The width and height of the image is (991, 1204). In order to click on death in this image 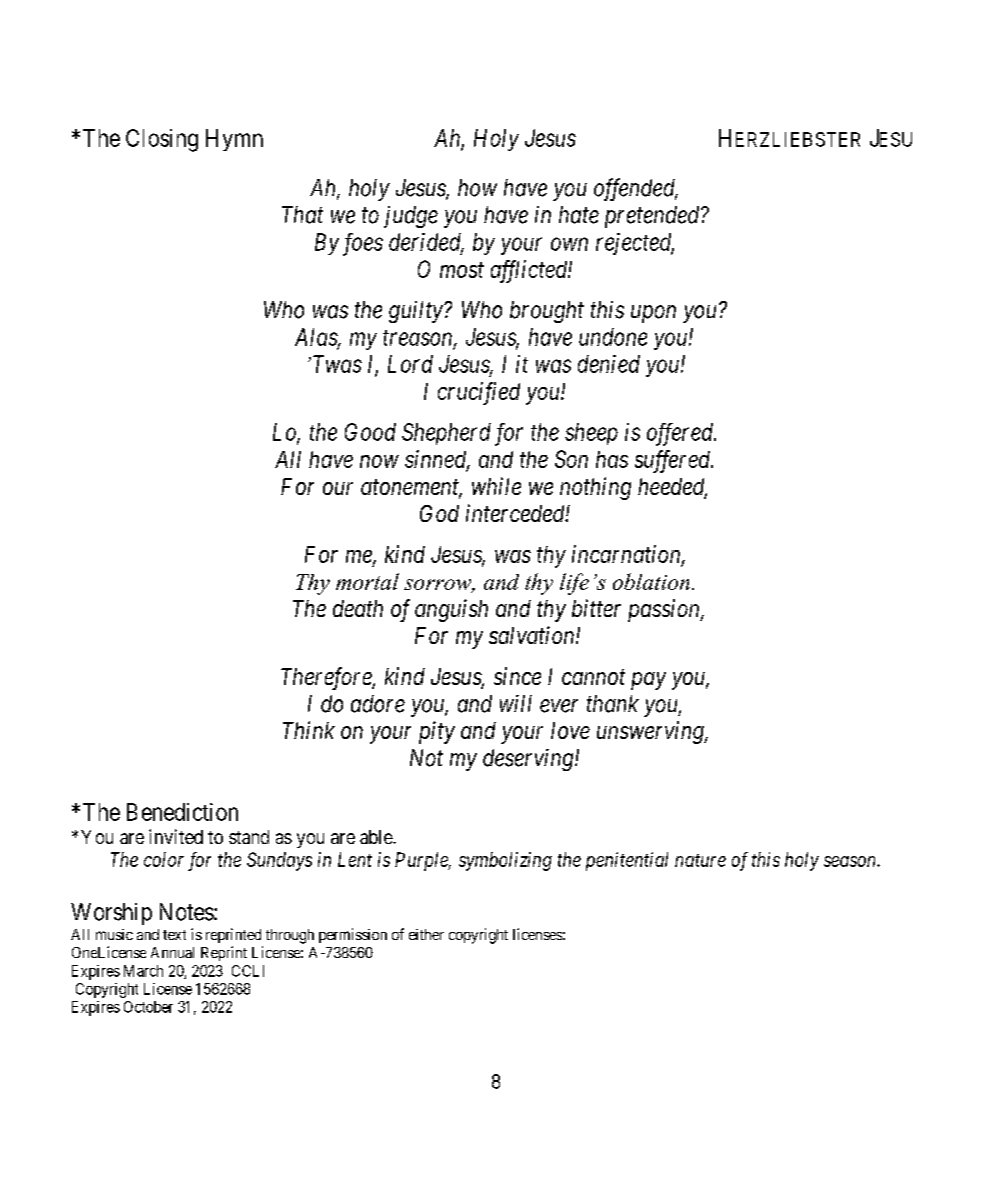, I will do `click(358, 608)`.
